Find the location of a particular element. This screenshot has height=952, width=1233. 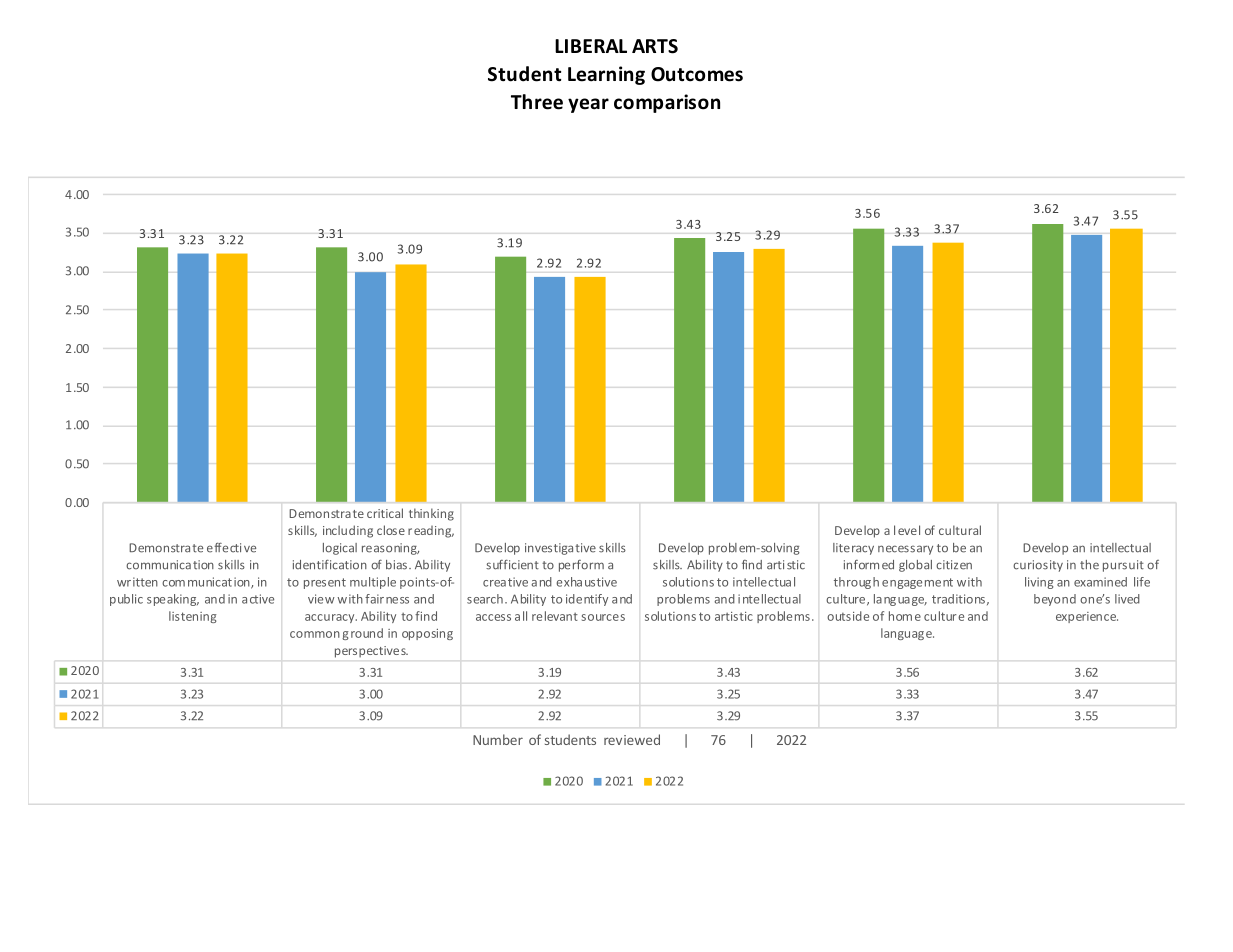

ARTS is located at coordinates (655, 46).
